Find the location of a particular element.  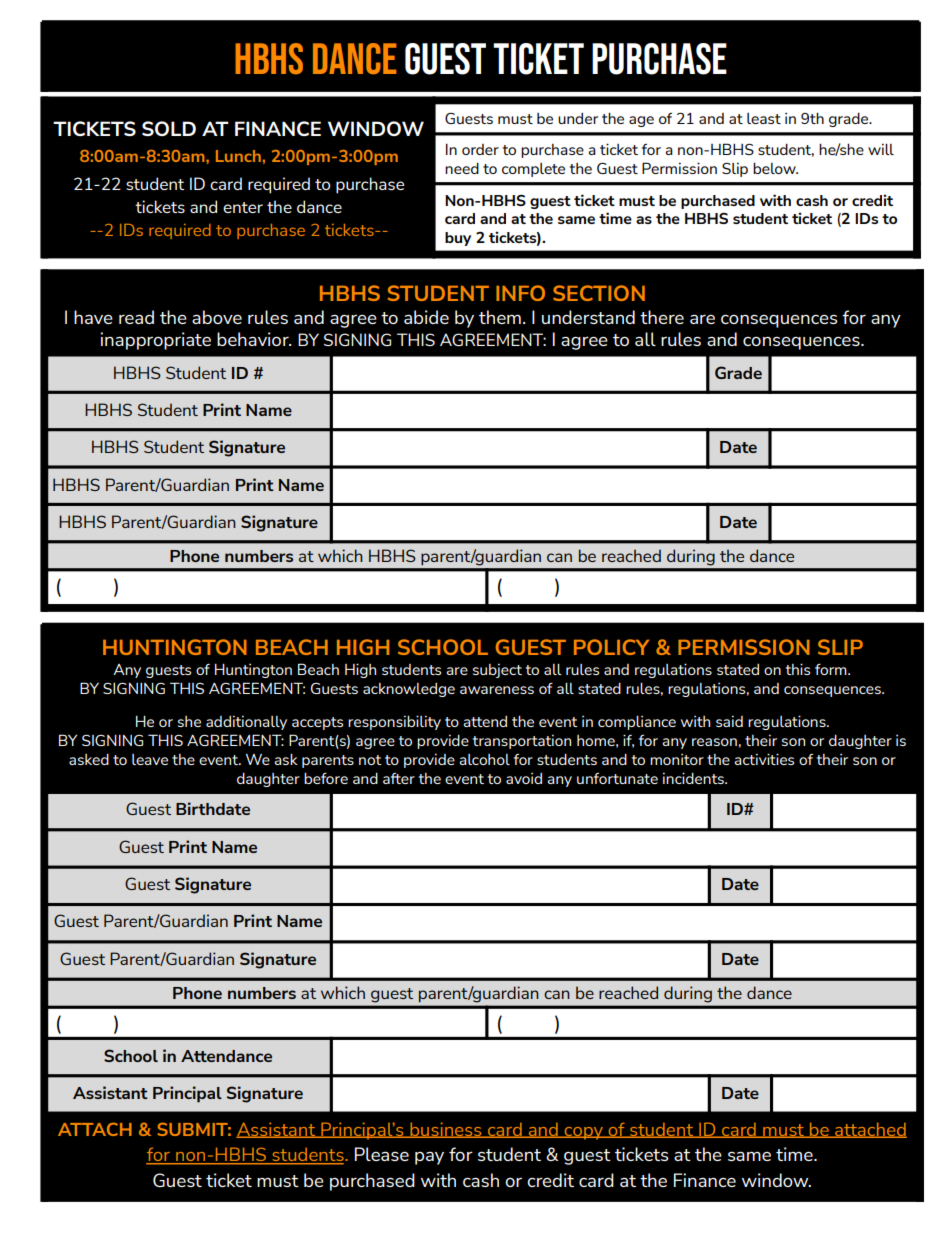

below is located at coordinates (775, 168).
